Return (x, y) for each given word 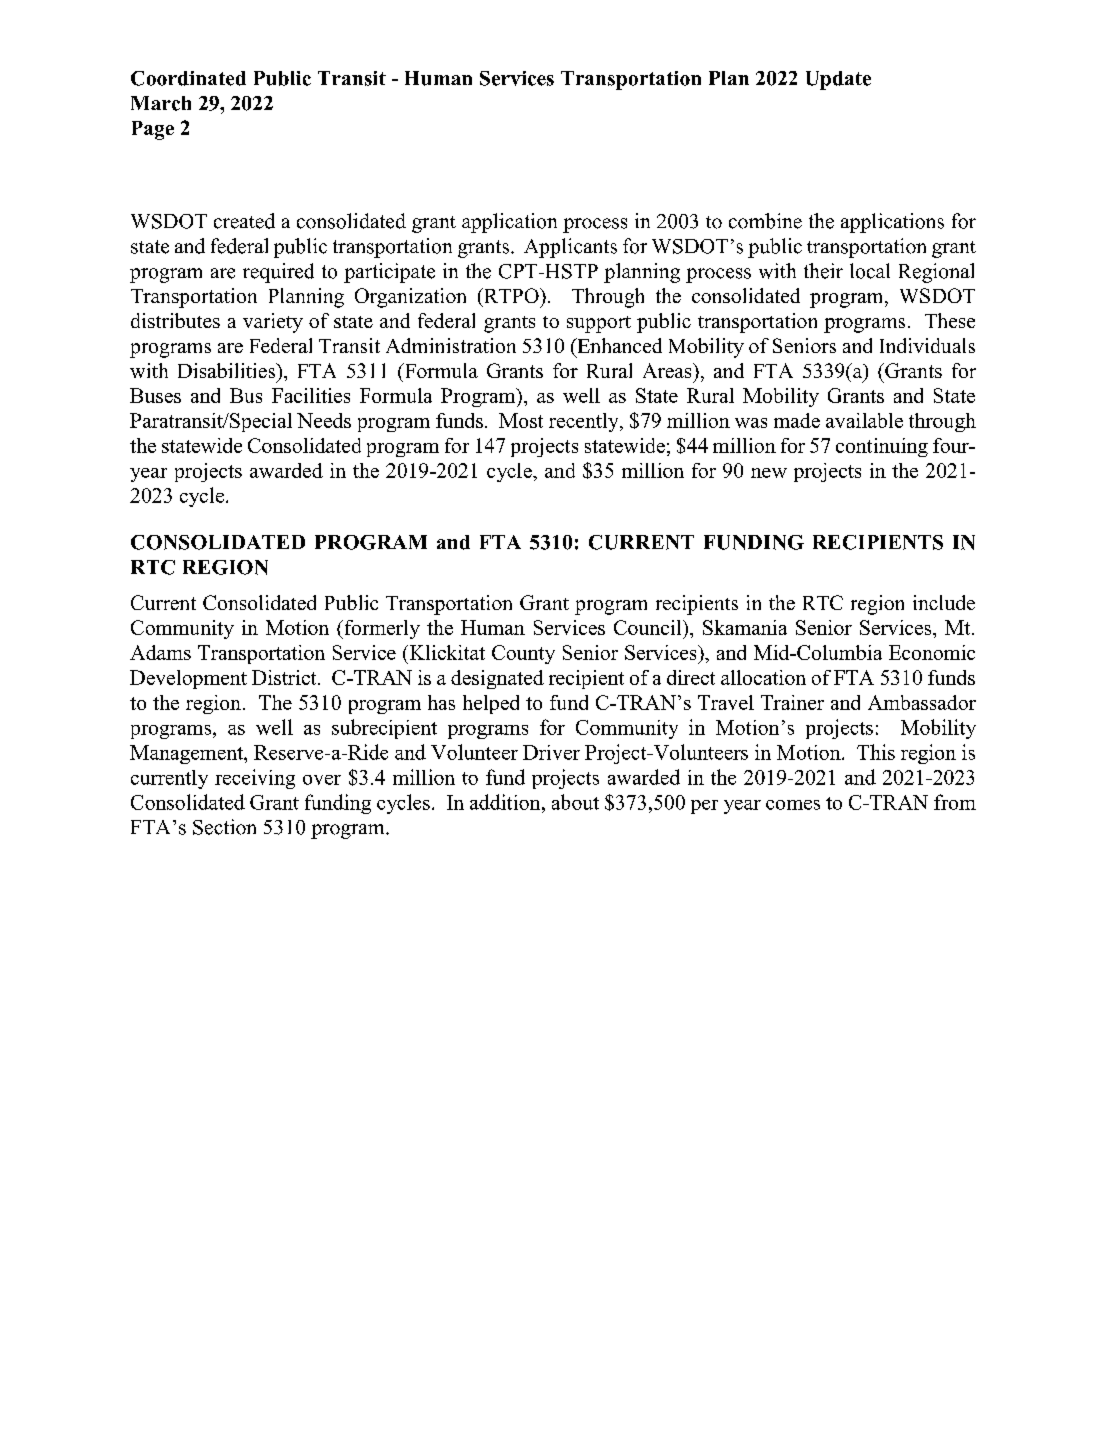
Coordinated (188, 78)
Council (649, 627)
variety (273, 323)
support (599, 324)
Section (224, 827)
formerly (381, 629)
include (944, 602)
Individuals (927, 345)
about (575, 802)
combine (765, 221)
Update (838, 80)
